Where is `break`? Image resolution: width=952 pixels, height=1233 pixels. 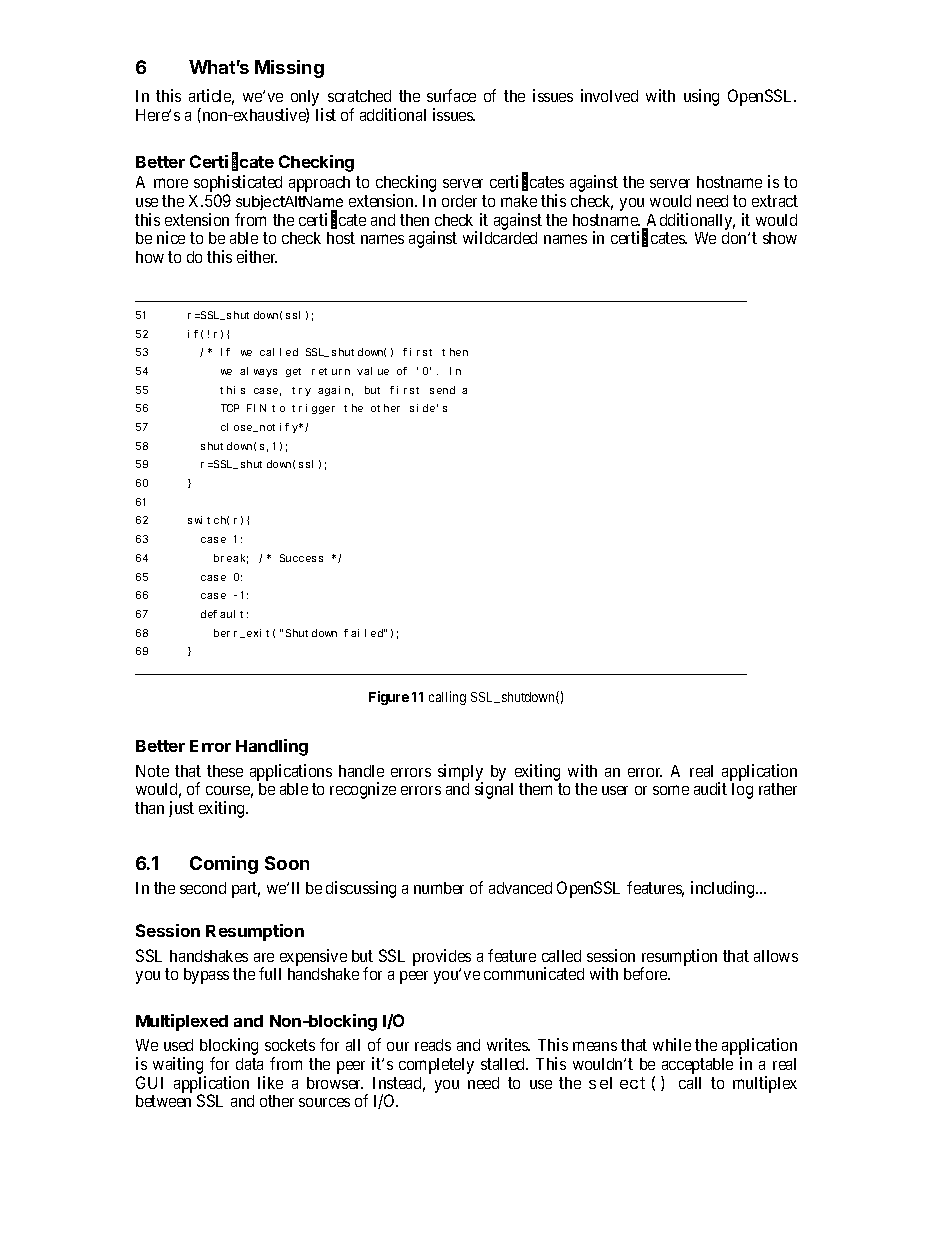 break is located at coordinates (231, 559).
